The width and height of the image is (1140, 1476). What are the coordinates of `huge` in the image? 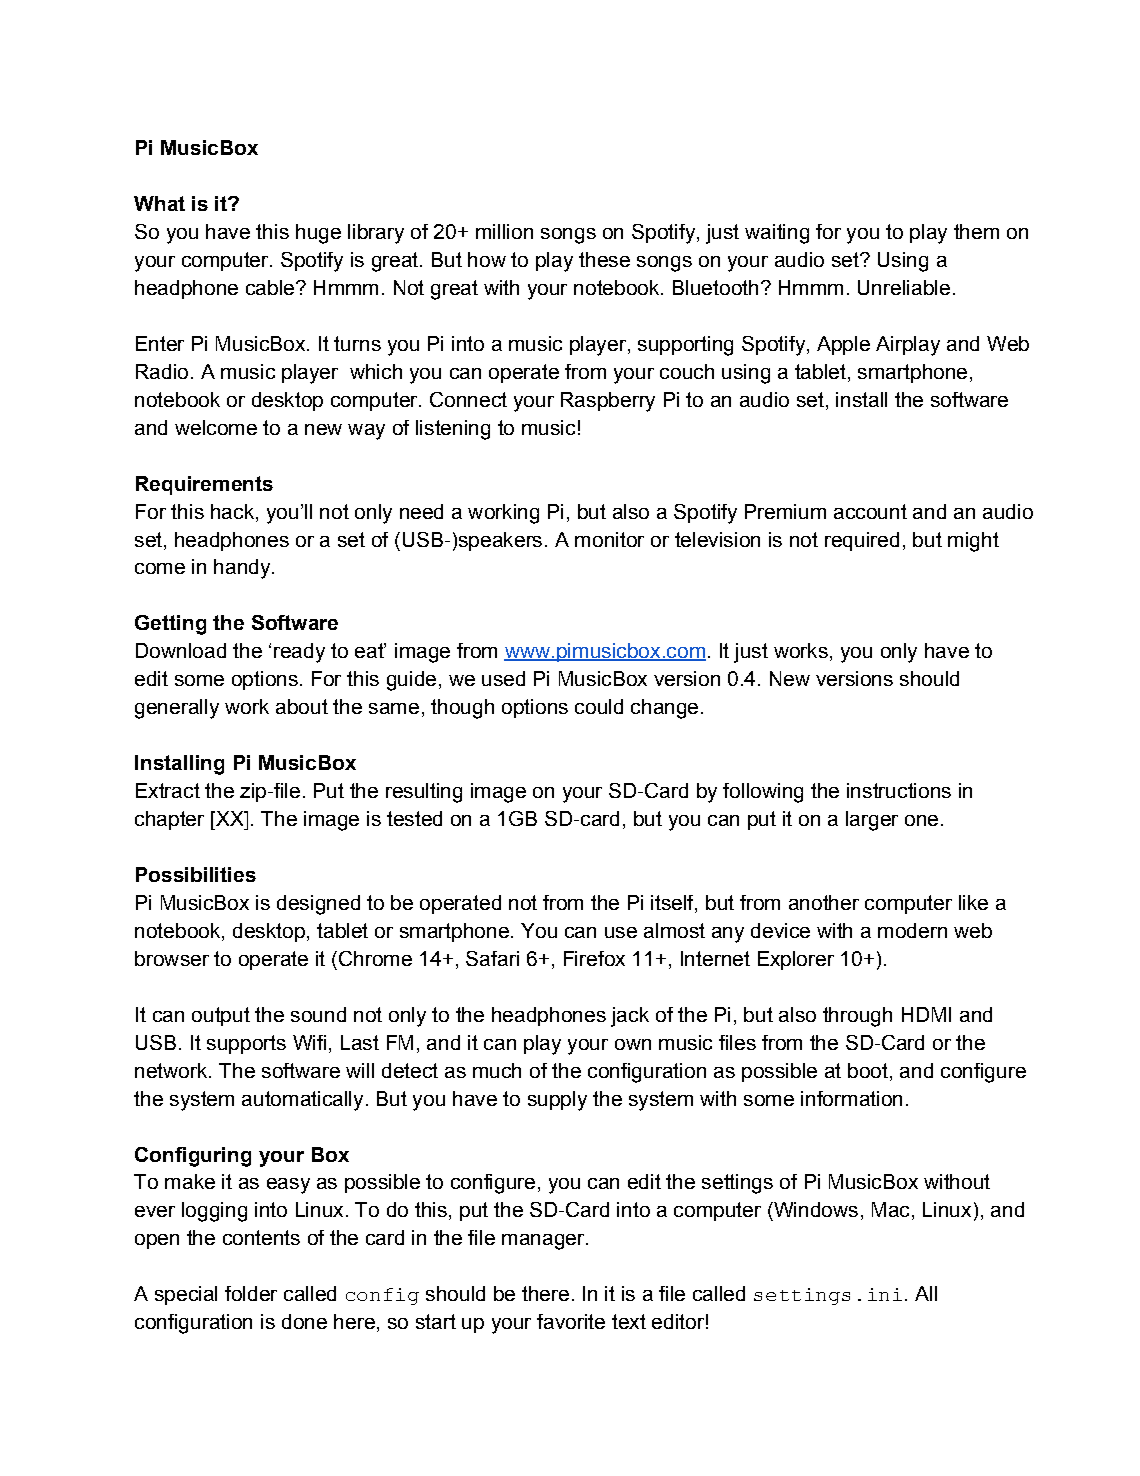 It's located at (318, 234).
